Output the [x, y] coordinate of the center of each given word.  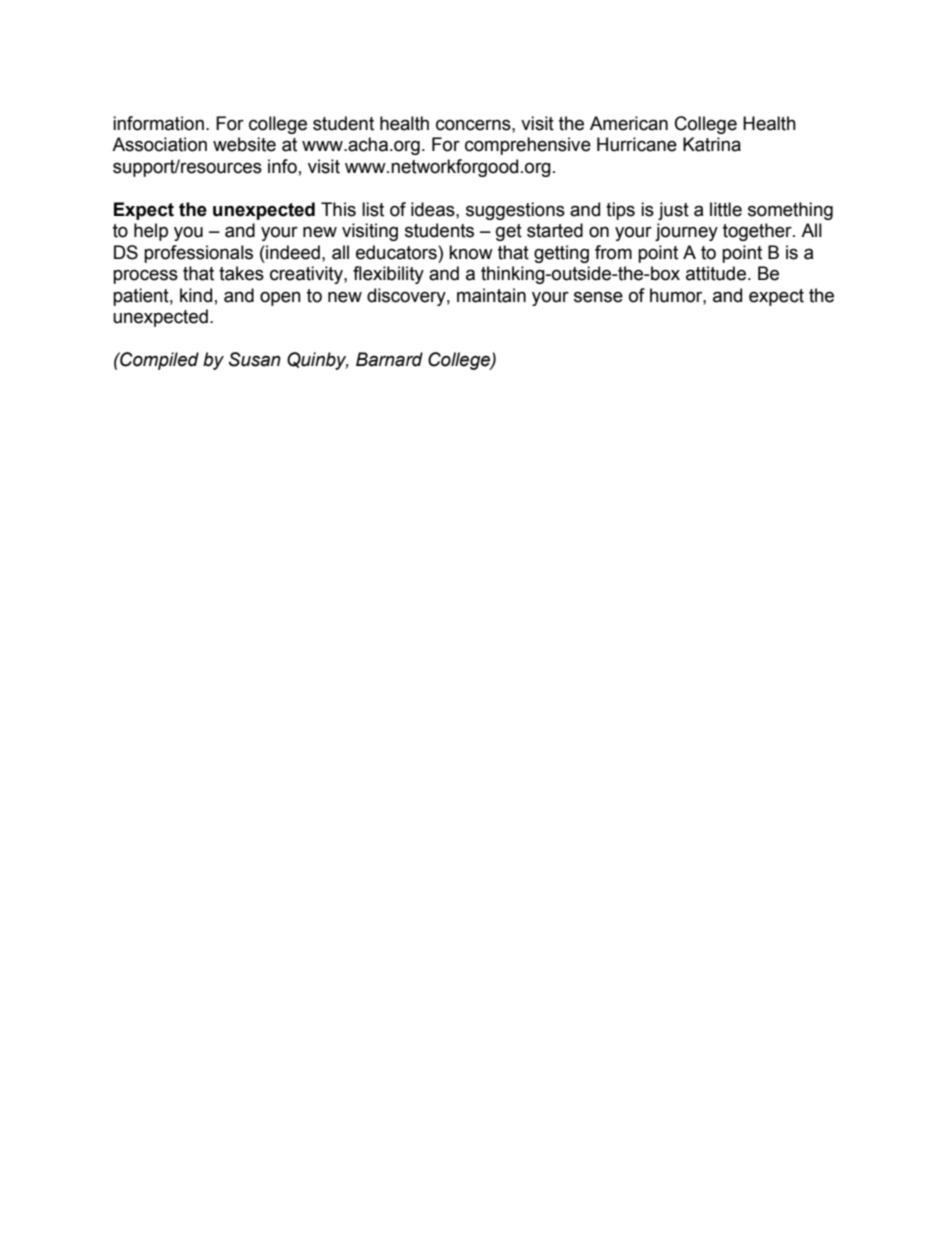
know [471, 252]
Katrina [712, 144]
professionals [198, 254]
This [338, 209]
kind [196, 295]
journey [686, 232]
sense [598, 297]
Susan [255, 359]
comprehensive [528, 146]
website [244, 144]
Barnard [389, 359]
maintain [491, 295]
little [726, 209]
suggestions [515, 211]
